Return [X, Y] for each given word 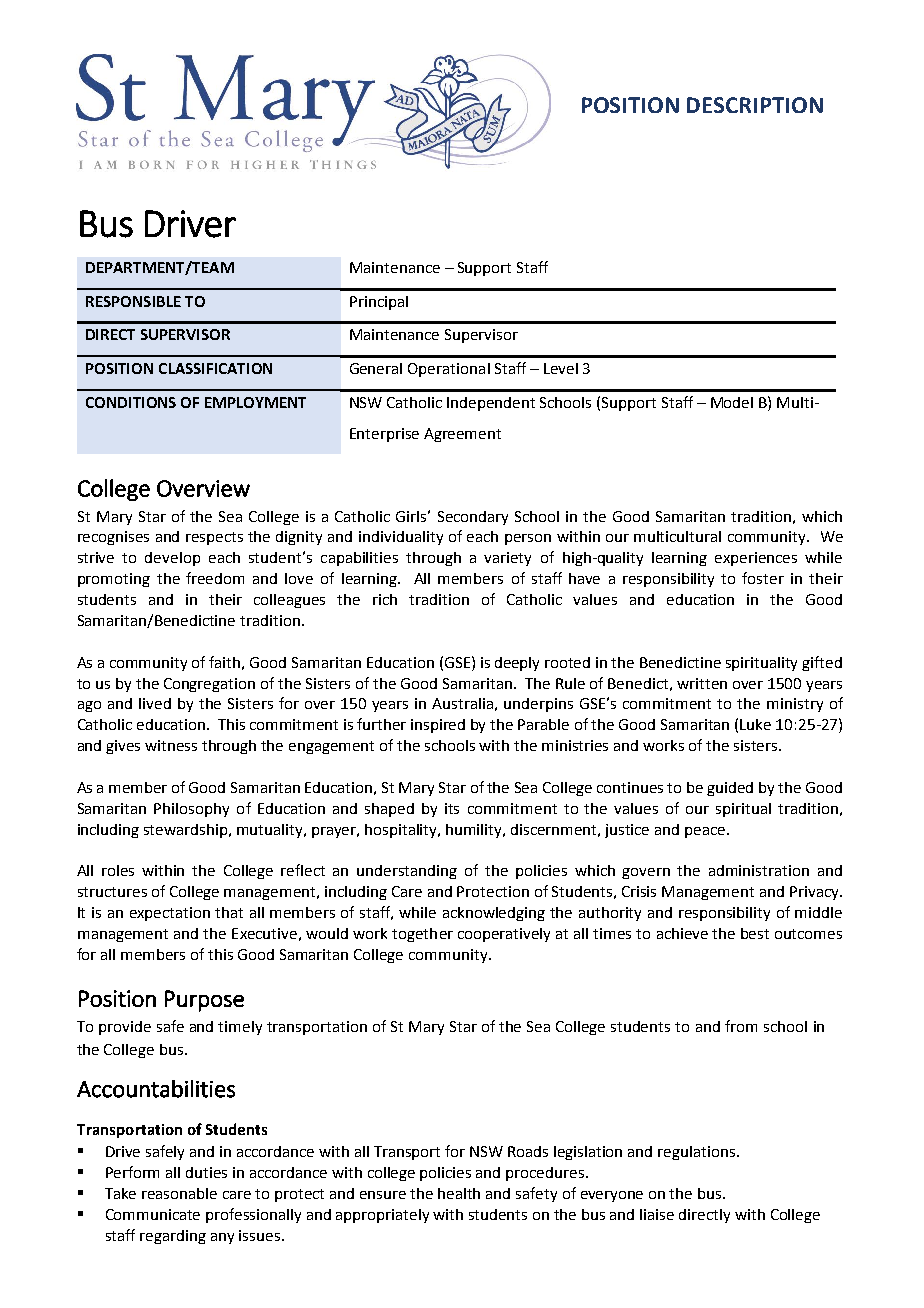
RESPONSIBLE [133, 301]
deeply [517, 664]
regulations [698, 1153]
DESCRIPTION [755, 105]
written [702, 683]
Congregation [209, 685]
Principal [379, 303]
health [459, 1193]
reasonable [179, 1193]
